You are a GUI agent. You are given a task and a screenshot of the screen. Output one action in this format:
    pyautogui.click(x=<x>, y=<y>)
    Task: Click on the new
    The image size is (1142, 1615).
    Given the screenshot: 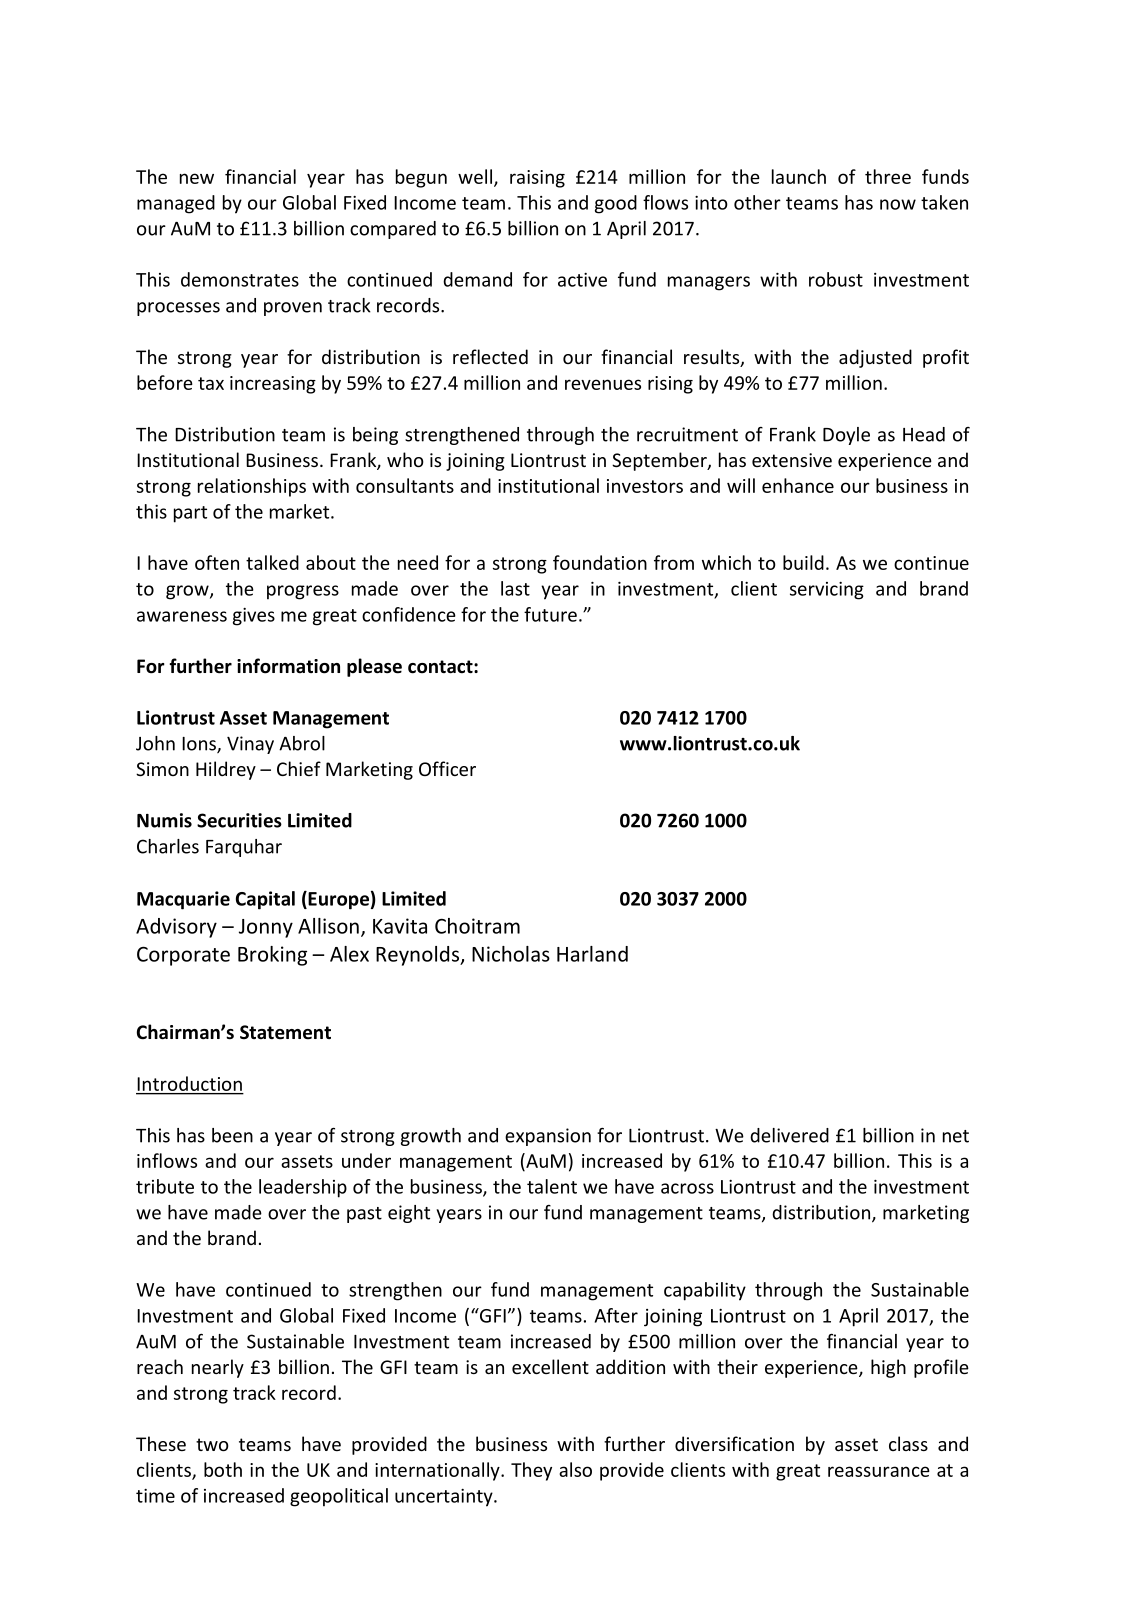 What is the action you would take?
    pyautogui.click(x=197, y=178)
